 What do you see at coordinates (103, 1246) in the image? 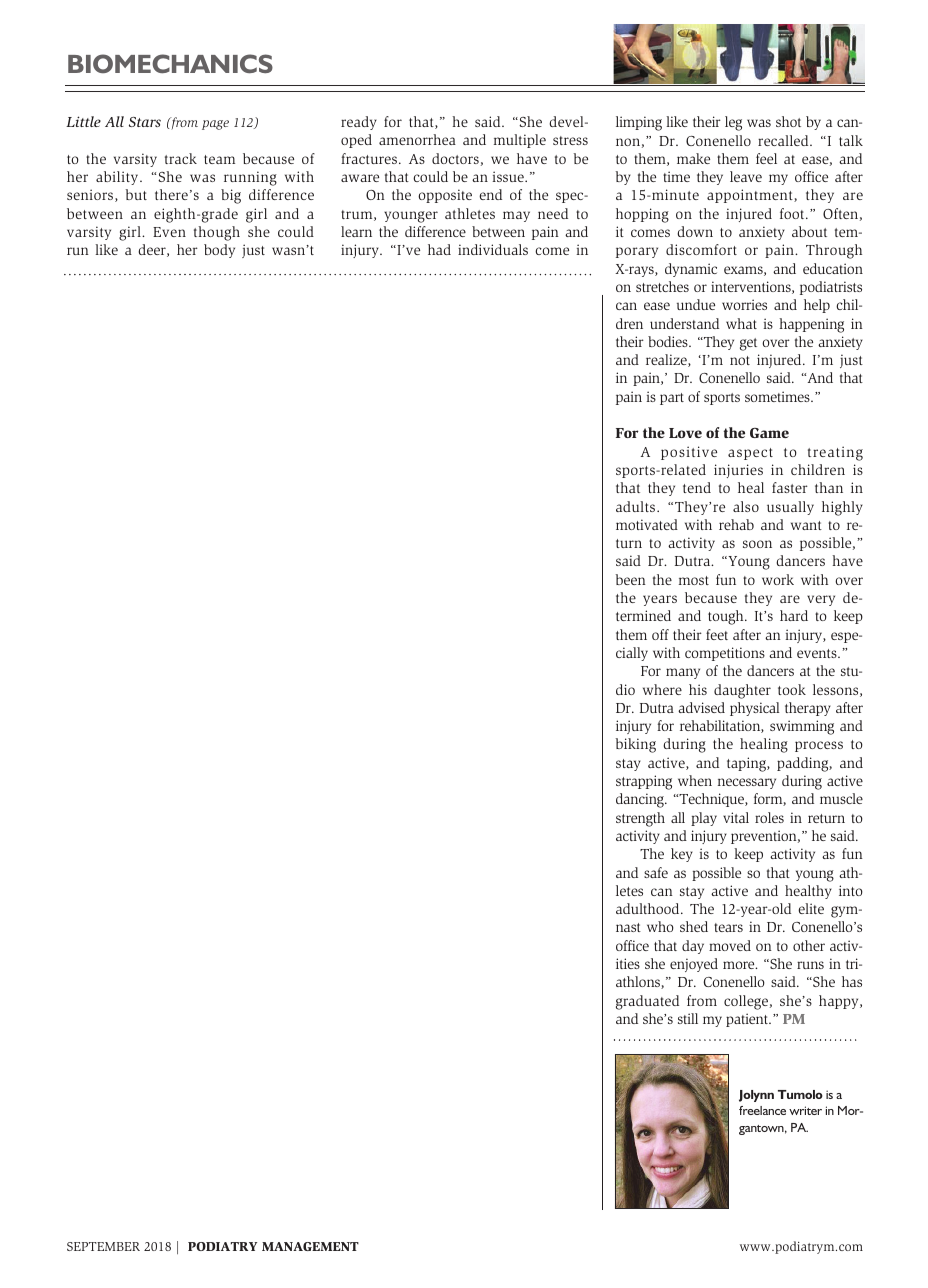
I see `SEPTEMBER` at bounding box center [103, 1246].
